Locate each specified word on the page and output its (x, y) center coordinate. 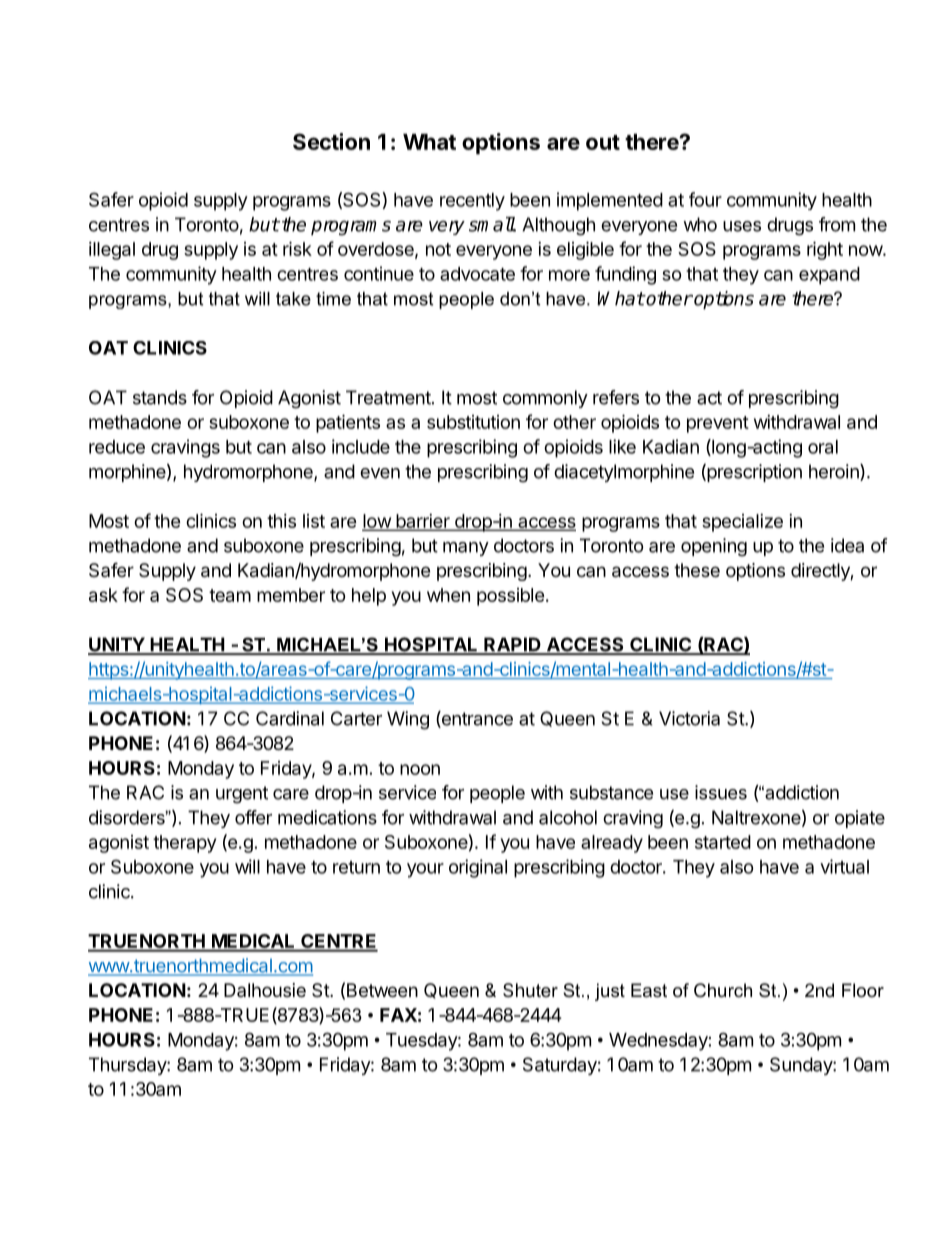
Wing (408, 720)
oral (823, 447)
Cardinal (290, 718)
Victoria (689, 718)
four (705, 199)
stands (160, 397)
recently (472, 202)
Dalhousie (265, 990)
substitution (473, 422)
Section (331, 141)
